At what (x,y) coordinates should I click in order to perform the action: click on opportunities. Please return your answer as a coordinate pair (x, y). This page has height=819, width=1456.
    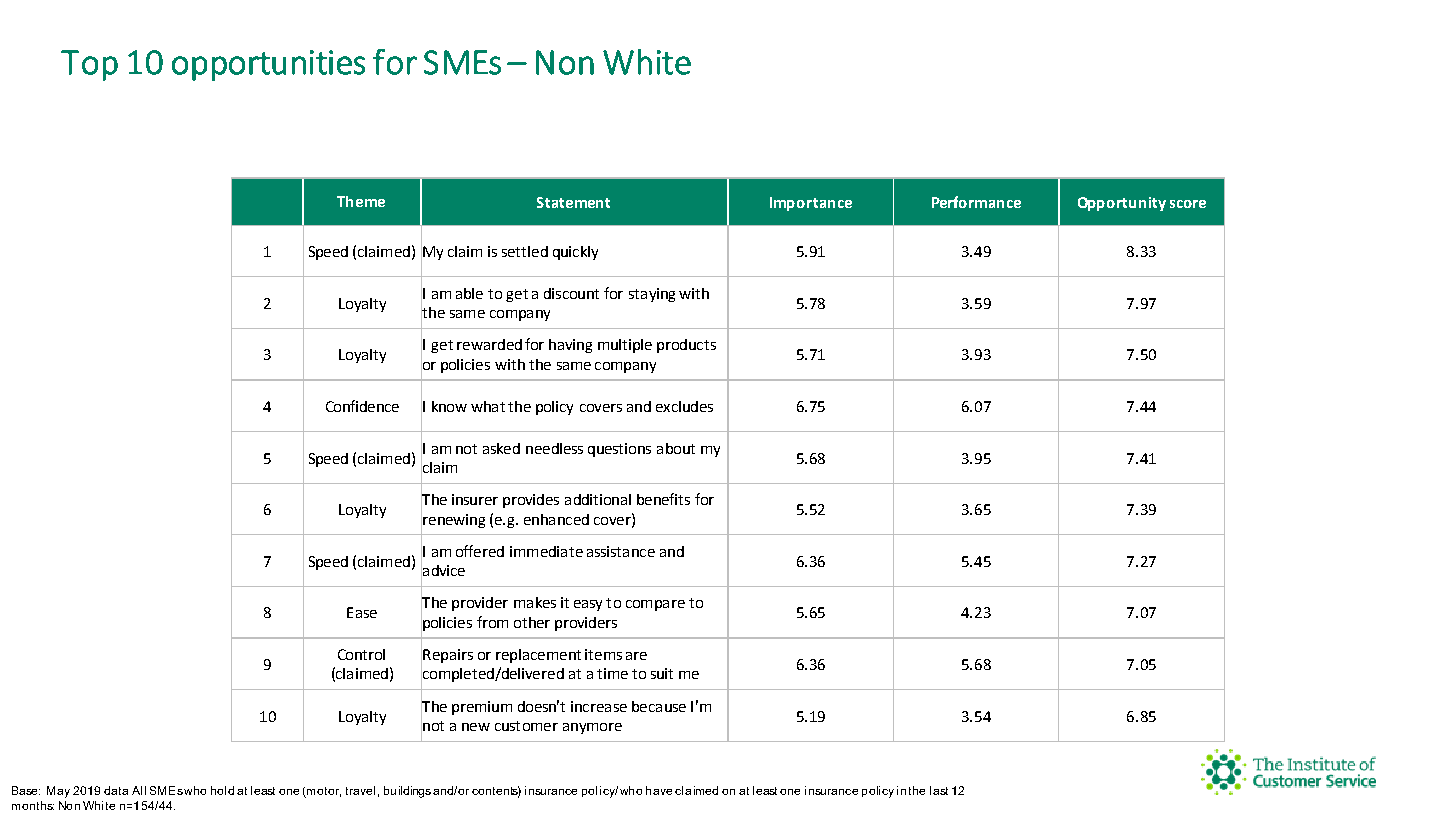
    Looking at the image, I should click on (268, 65).
